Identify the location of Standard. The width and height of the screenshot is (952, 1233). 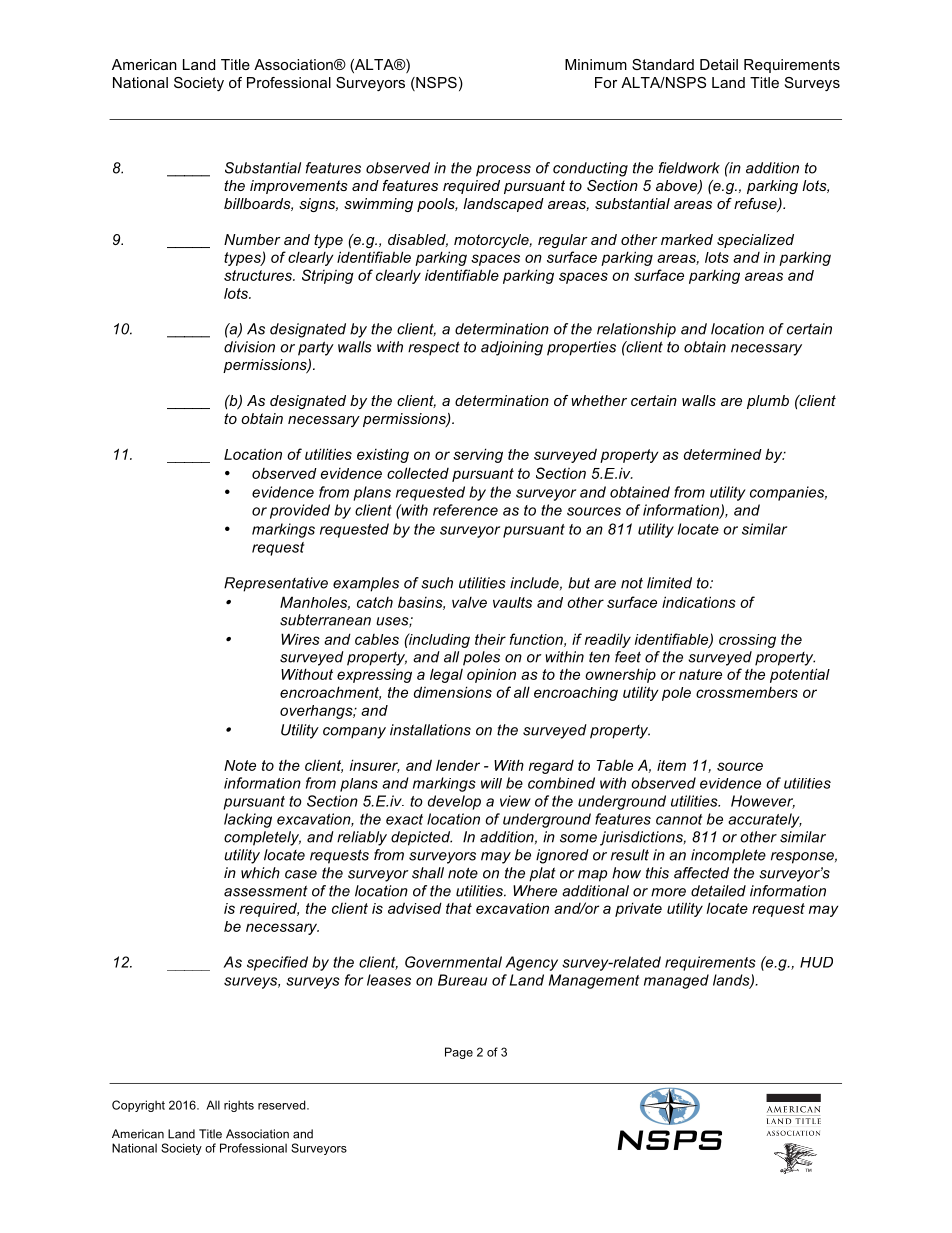
(663, 64).
